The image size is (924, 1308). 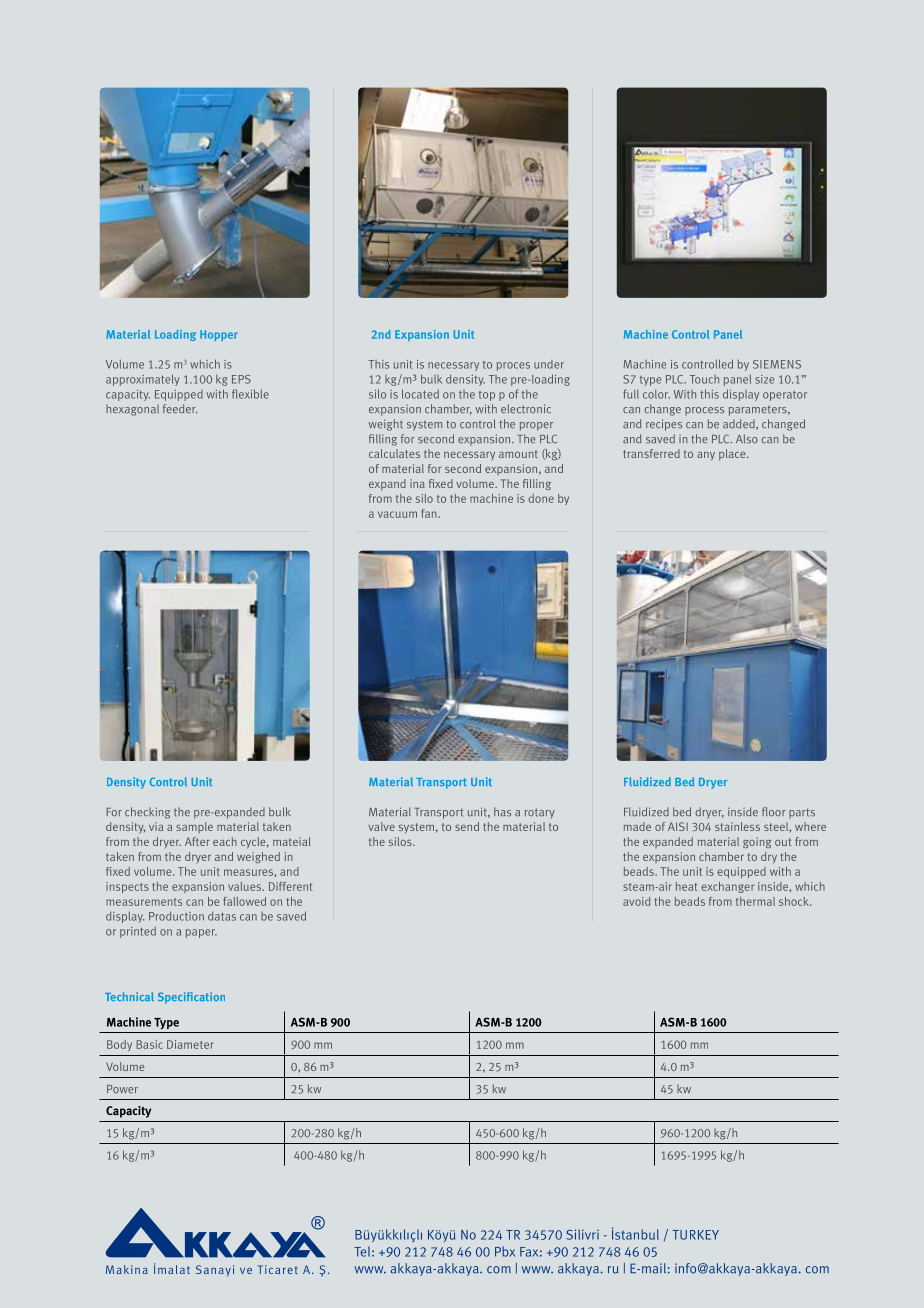 I want to click on fan, so click(x=430, y=513).
